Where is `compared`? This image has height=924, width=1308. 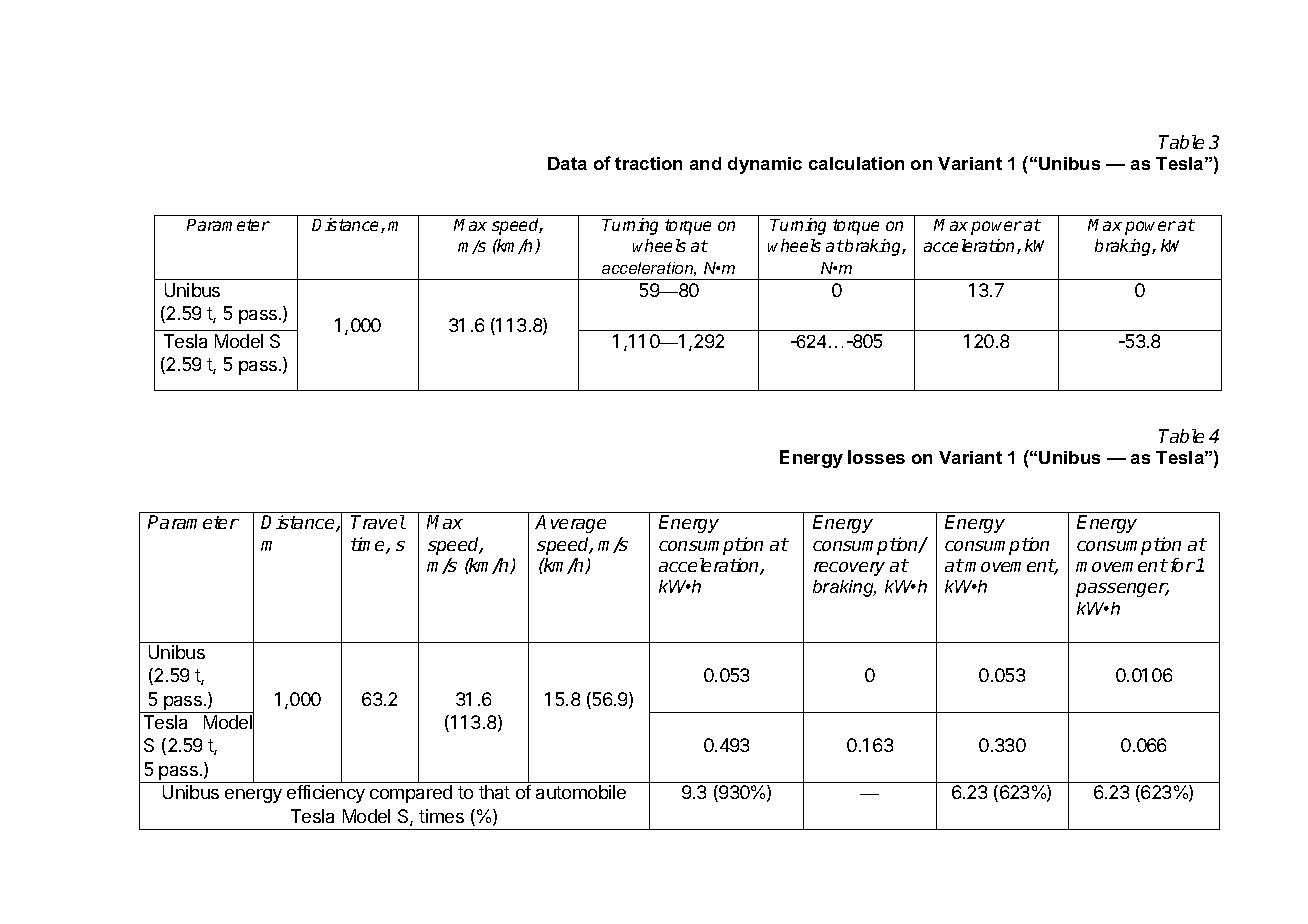
compared is located at coordinates (411, 794).
